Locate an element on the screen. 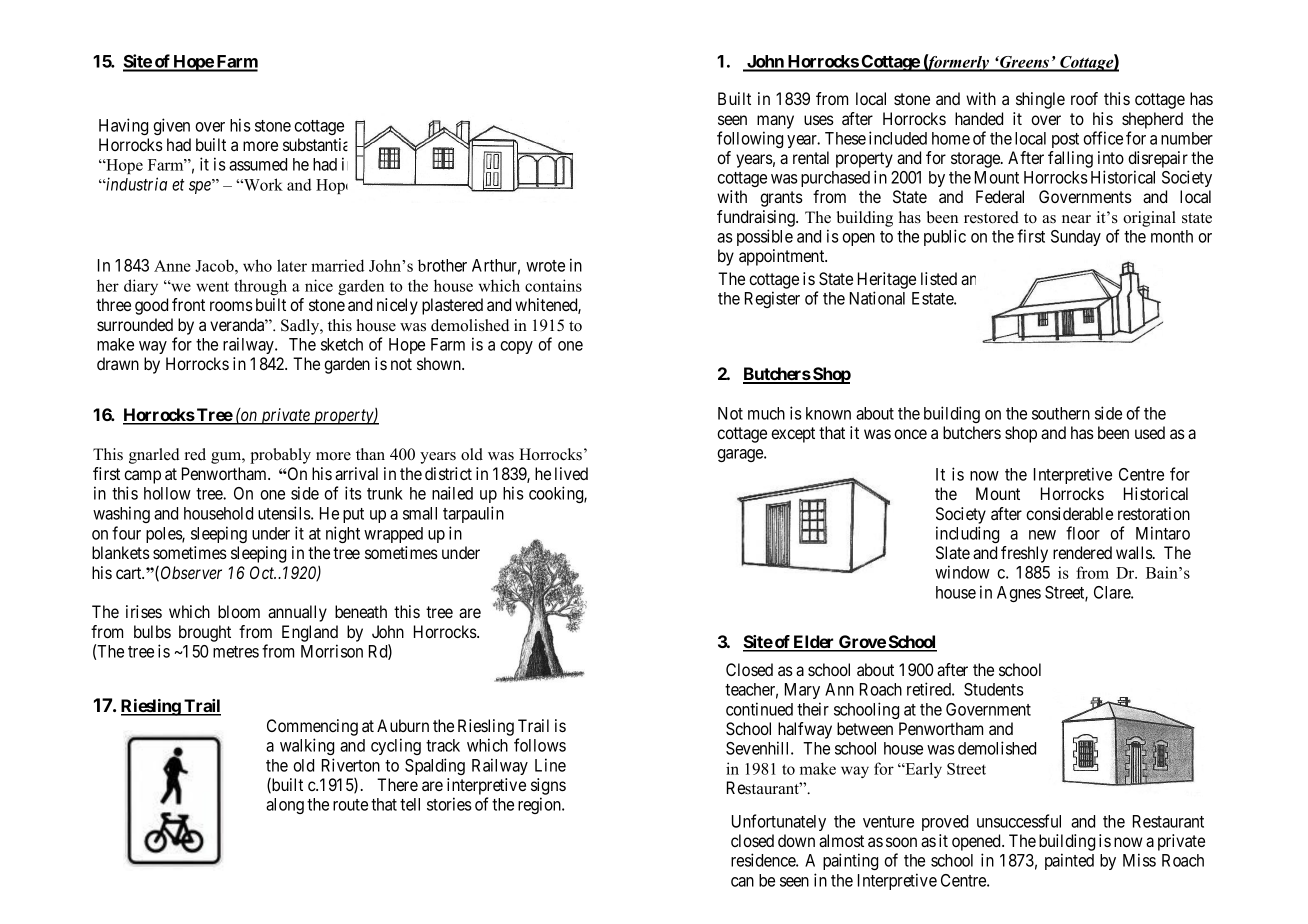 This screenshot has height=924, width=1308. painted is located at coordinates (1069, 861).
